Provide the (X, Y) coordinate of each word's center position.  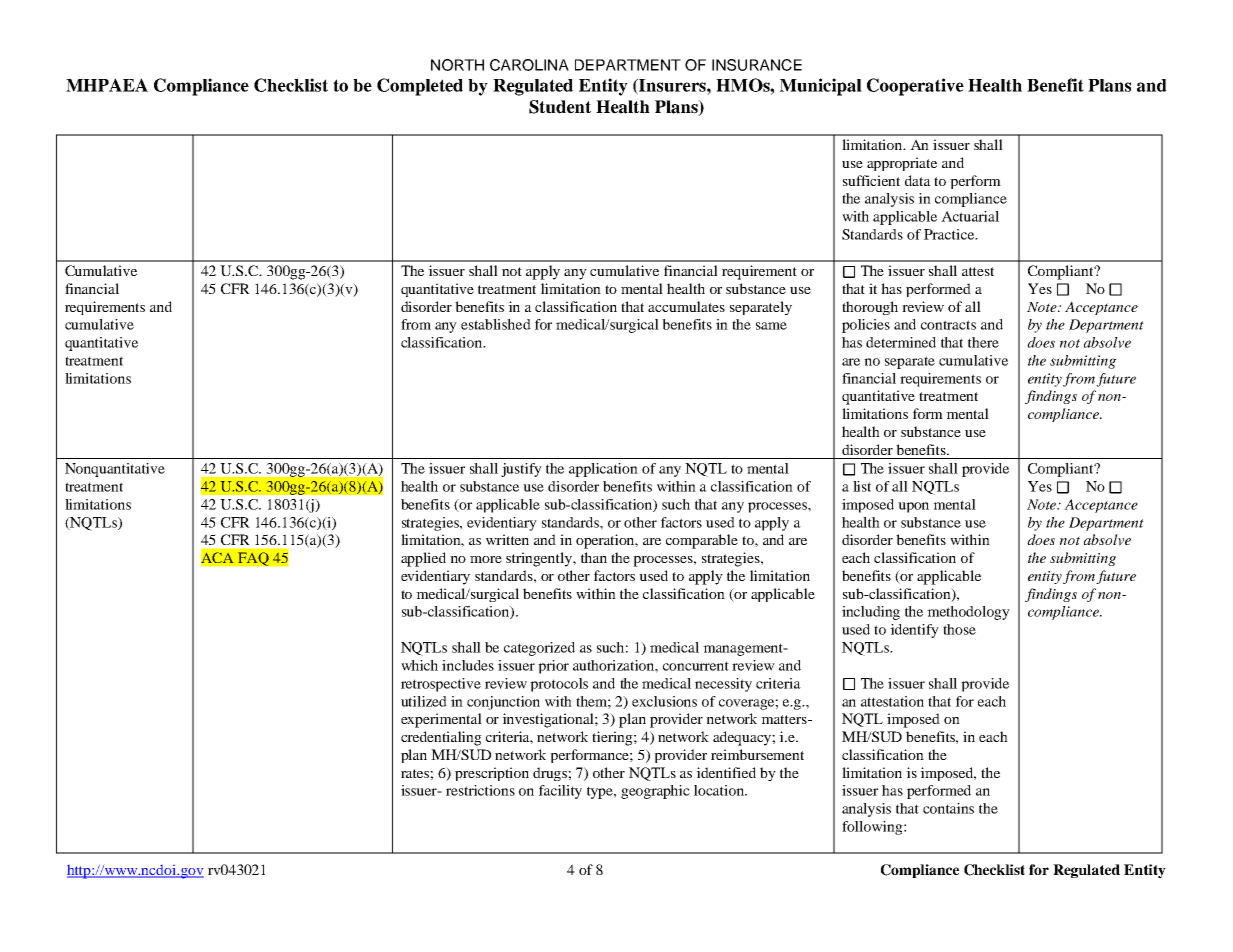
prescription (492, 774)
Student (560, 107)
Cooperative (915, 87)
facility (560, 792)
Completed (420, 87)
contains (948, 808)
